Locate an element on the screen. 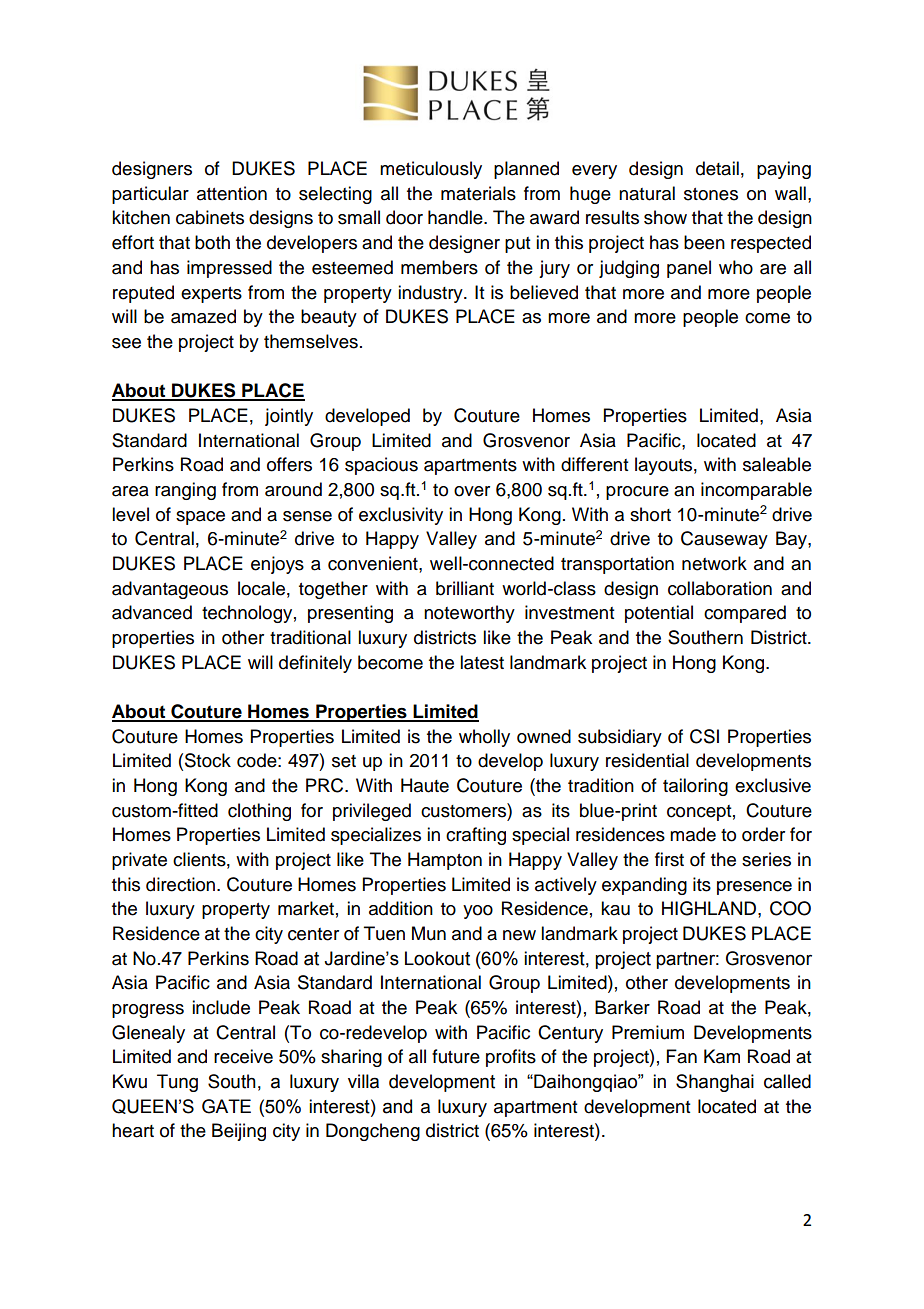 Image resolution: width=924 pixels, height=1309 pixels. direction is located at coordinates (182, 884).
